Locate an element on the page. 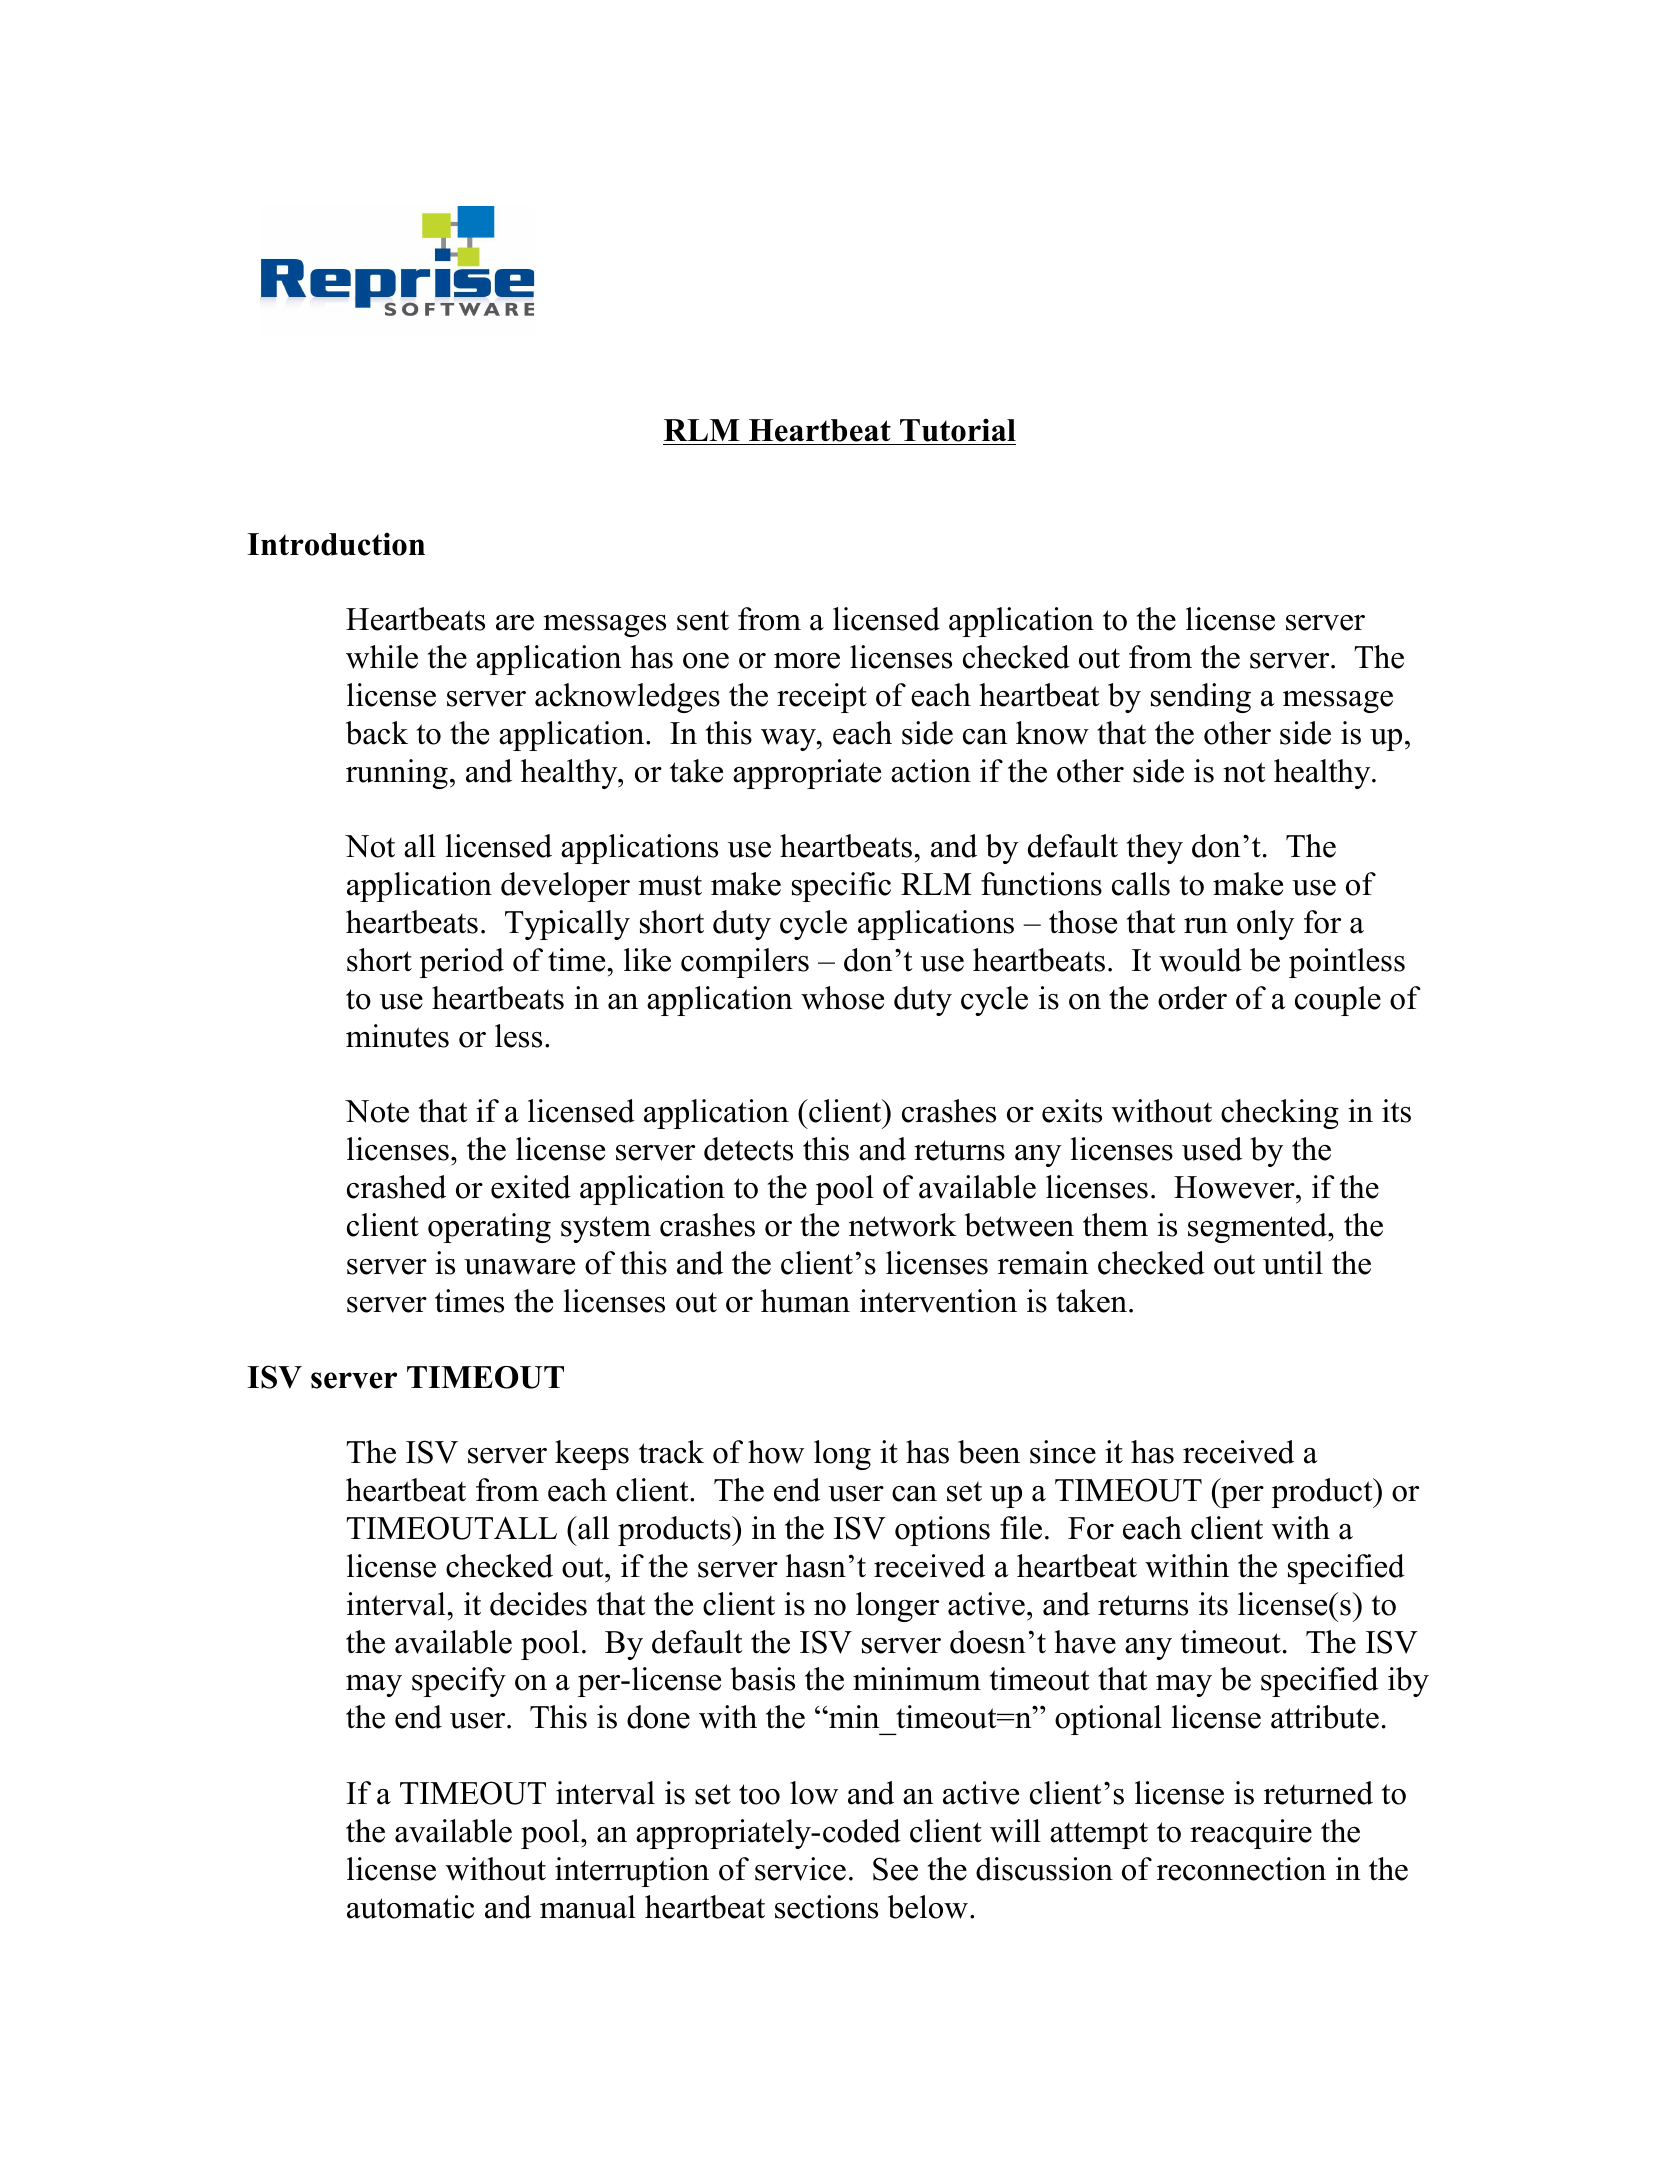  sending is located at coordinates (1201, 698).
